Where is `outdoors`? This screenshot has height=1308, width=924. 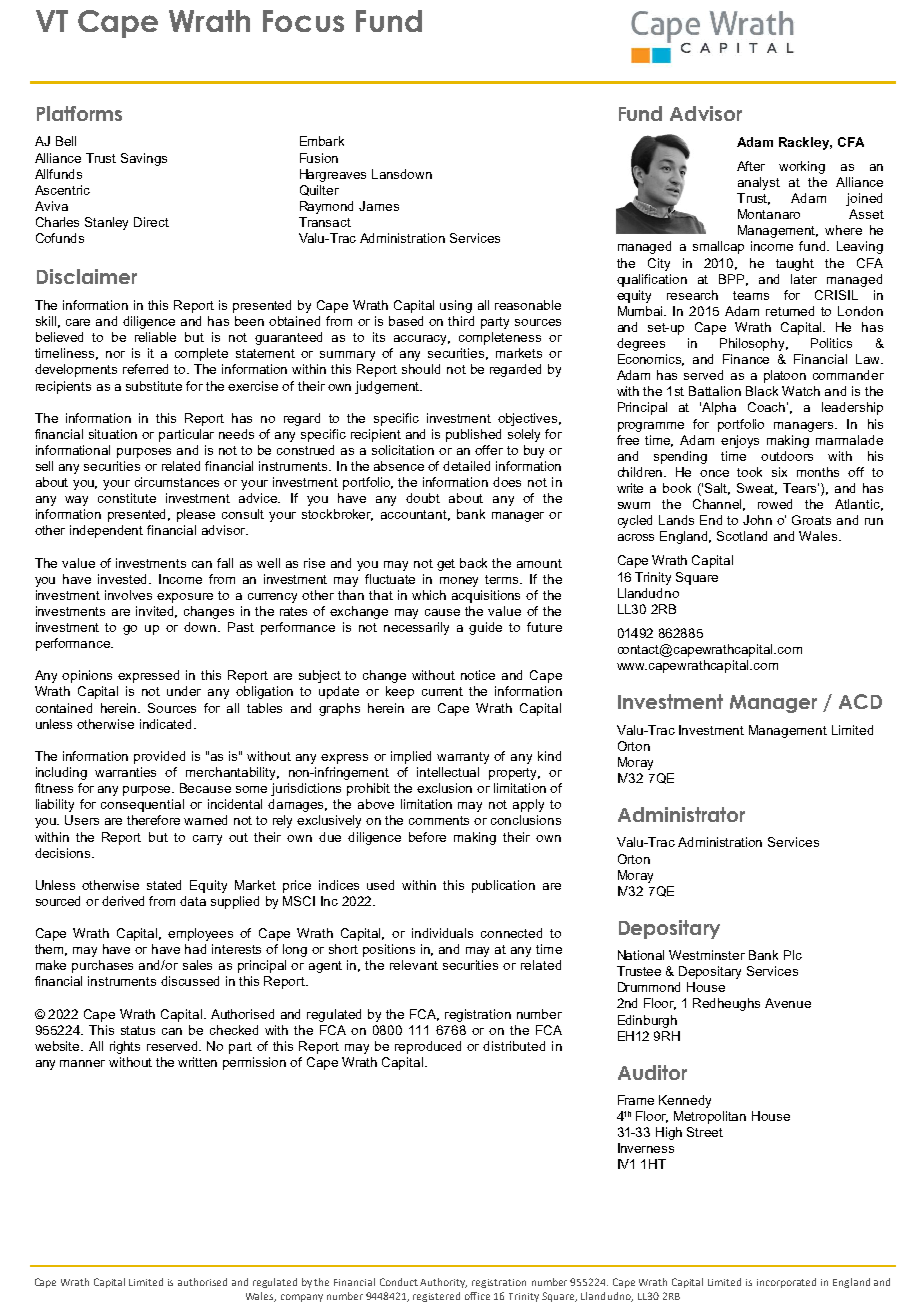
outdoors is located at coordinates (787, 456).
